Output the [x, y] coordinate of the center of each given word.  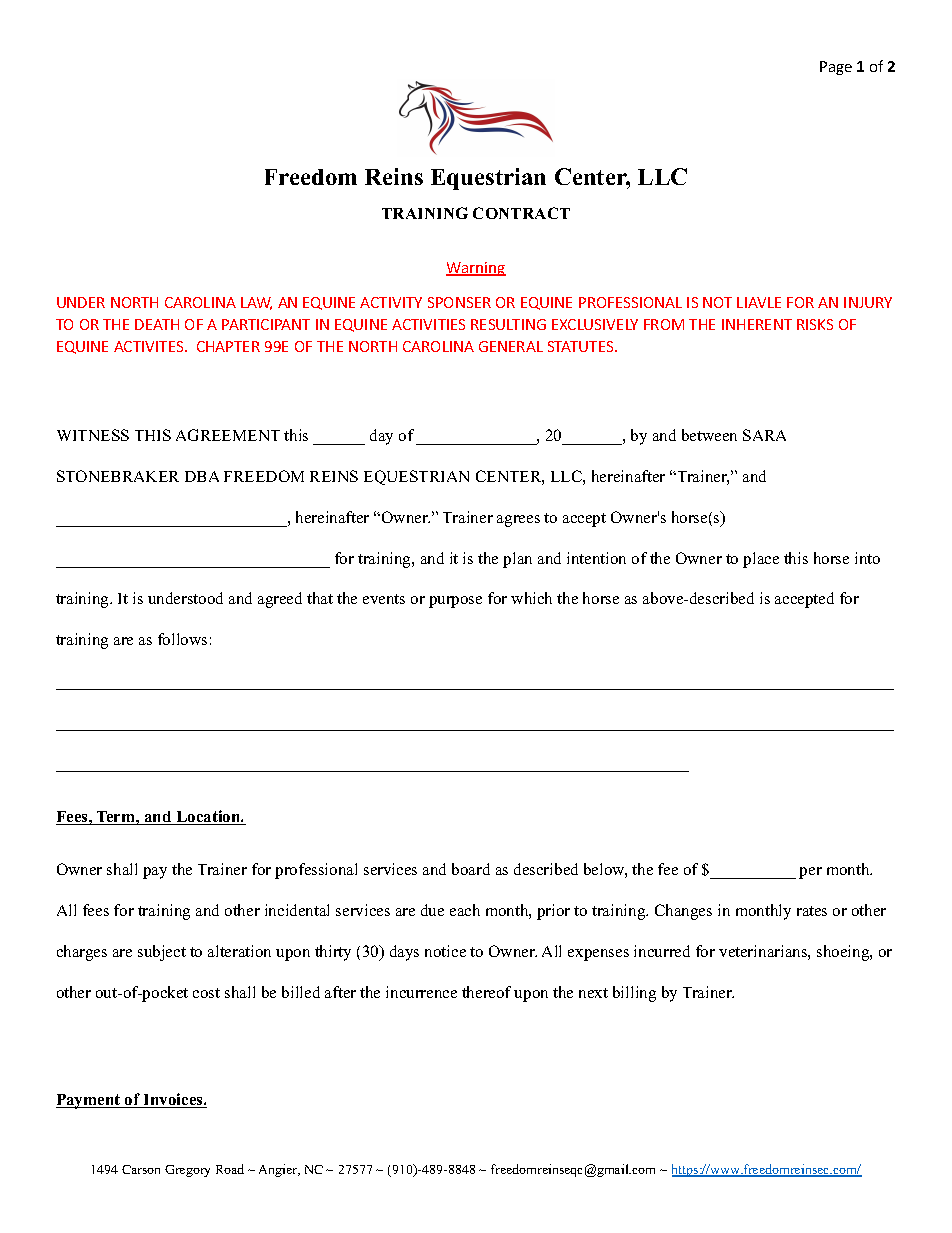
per [810, 873]
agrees [518, 521]
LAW [256, 303]
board [471, 869]
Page [836, 68]
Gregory [187, 1171]
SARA [764, 435]
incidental [297, 910]
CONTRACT [521, 213]
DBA [202, 476]
